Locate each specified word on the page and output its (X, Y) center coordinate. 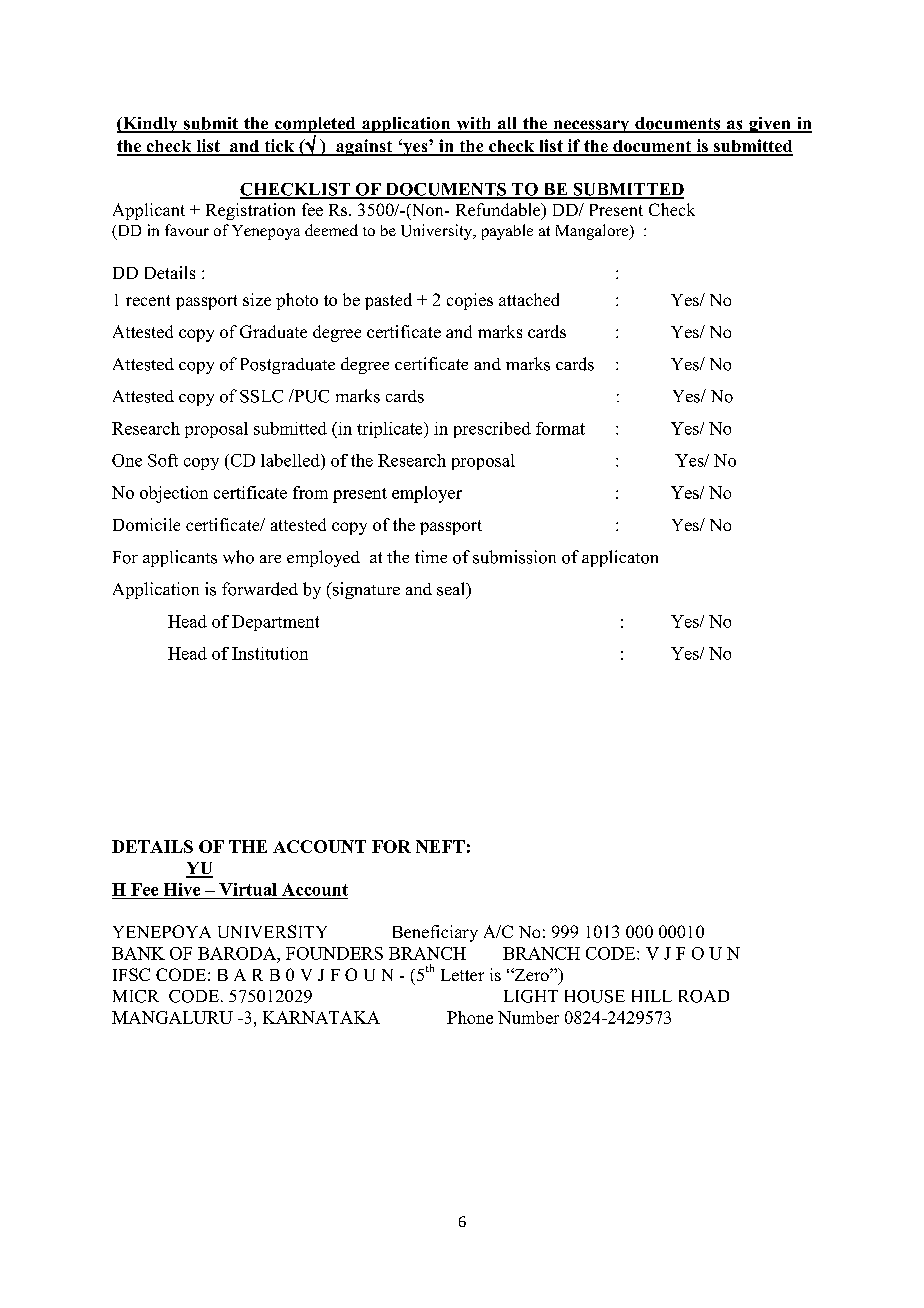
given (770, 125)
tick (279, 147)
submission (514, 557)
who (238, 557)
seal (452, 590)
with (473, 124)
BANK (138, 953)
